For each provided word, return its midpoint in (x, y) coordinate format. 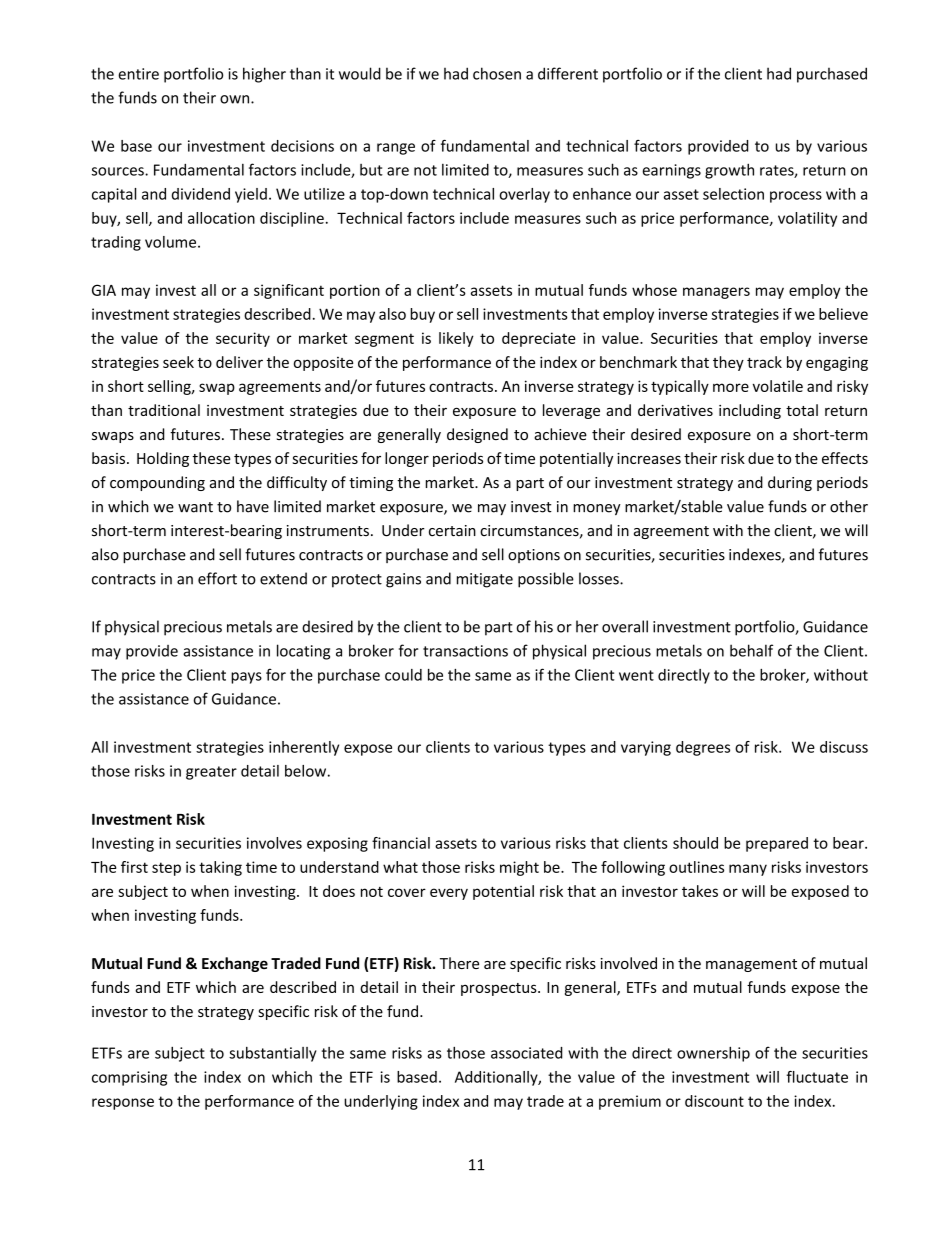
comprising (129, 1078)
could (403, 675)
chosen (497, 73)
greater (211, 773)
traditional (164, 410)
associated (527, 1053)
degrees (703, 748)
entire (138, 74)
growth (729, 171)
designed (477, 435)
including (750, 411)
